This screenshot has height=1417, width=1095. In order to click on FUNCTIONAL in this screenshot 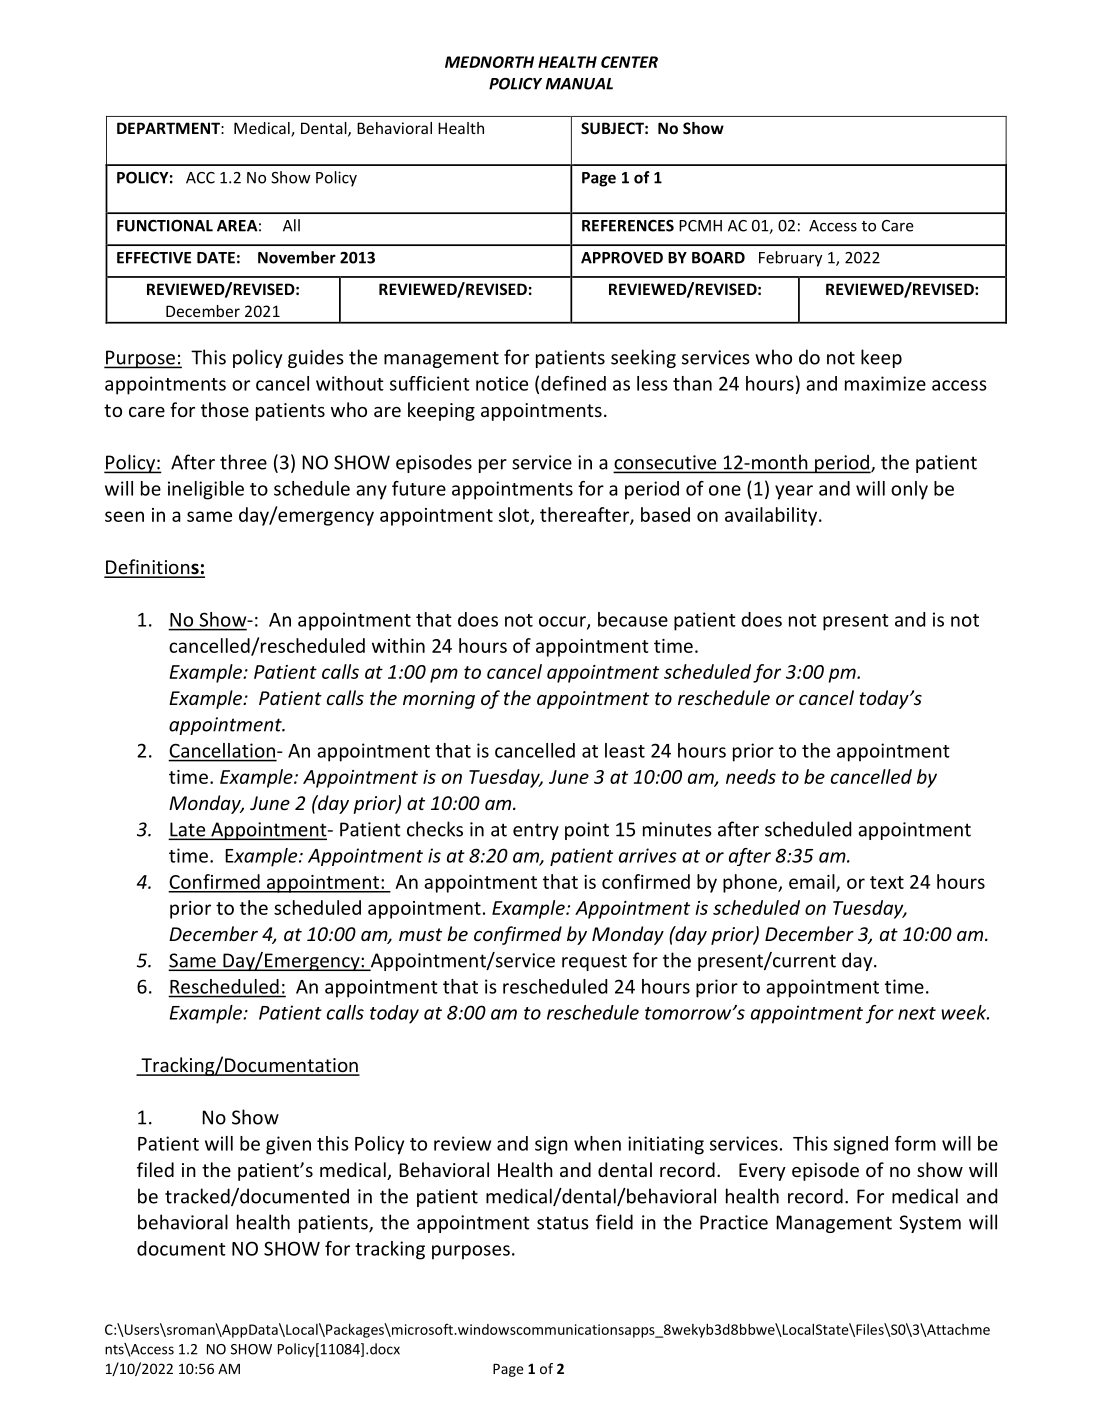, I will do `click(165, 226)`.
